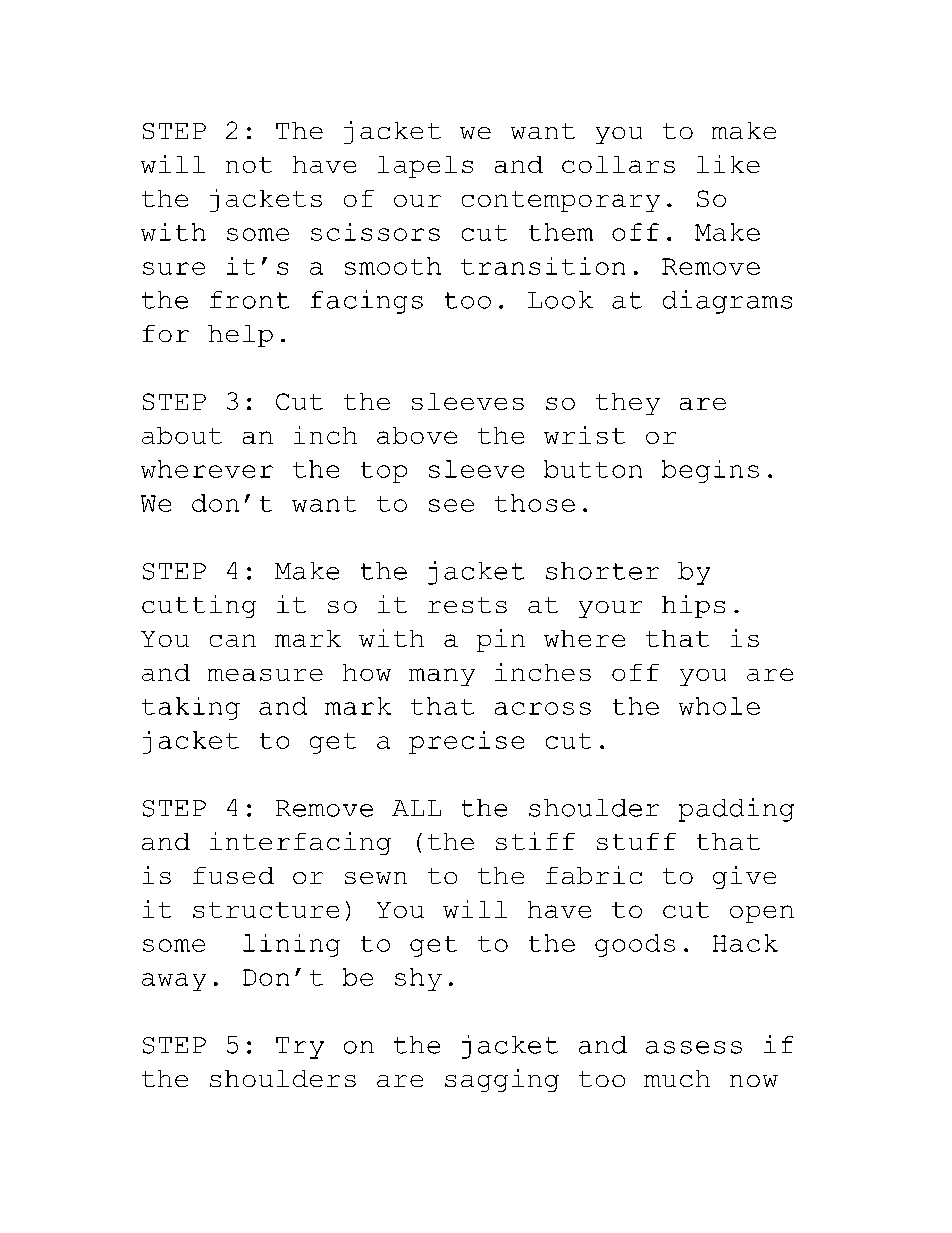 The width and height of the screenshot is (952, 1233). What do you see at coordinates (417, 435) in the screenshot?
I see `above` at bounding box center [417, 435].
